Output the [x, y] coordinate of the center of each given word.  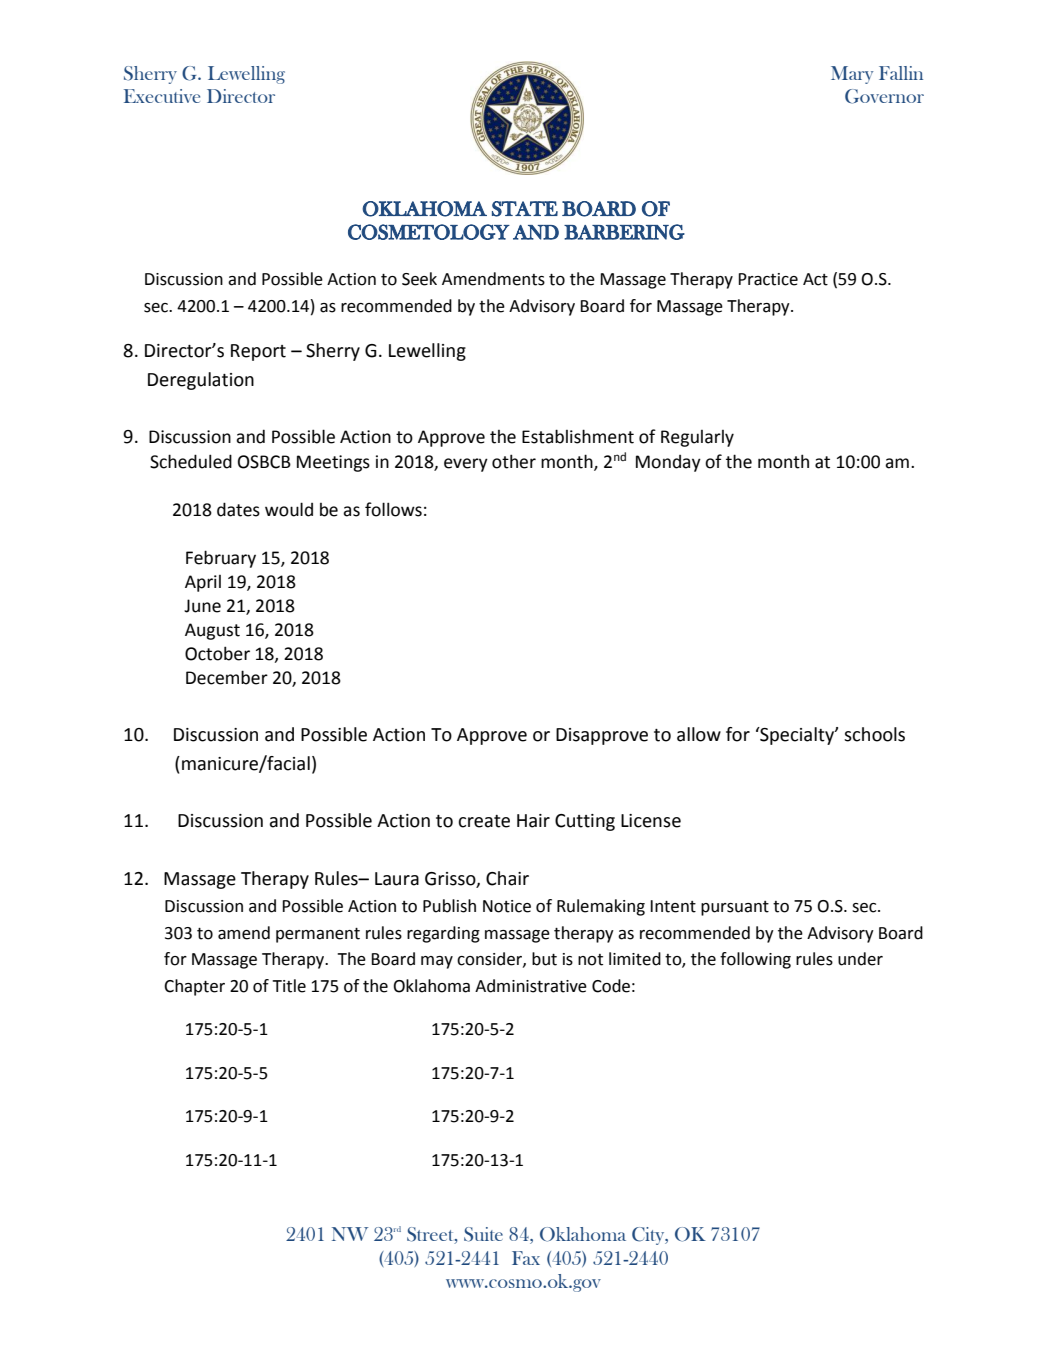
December [227, 677]
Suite [483, 1234]
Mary [852, 75]
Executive [162, 96]
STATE [525, 209]
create [484, 821]
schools [874, 734]
